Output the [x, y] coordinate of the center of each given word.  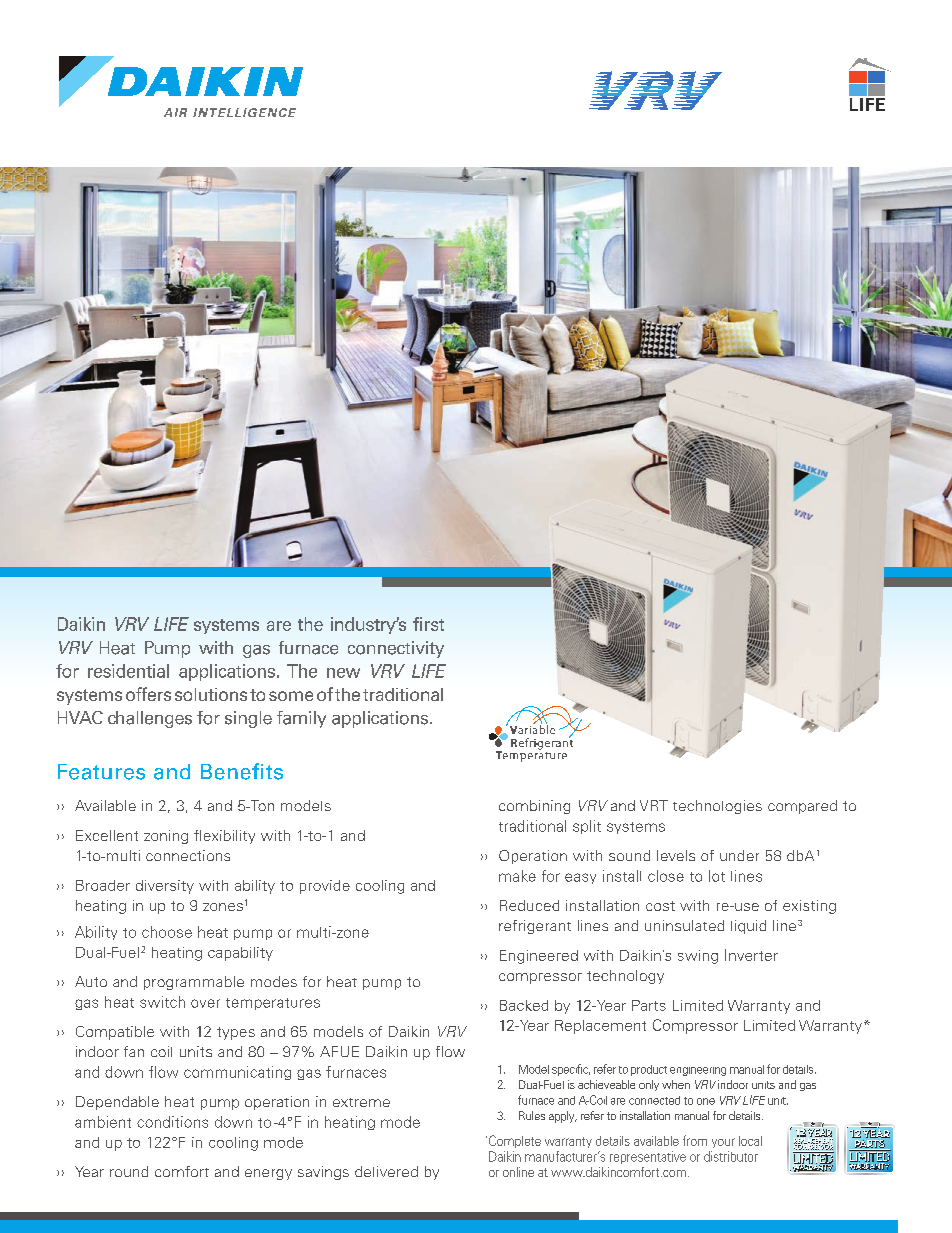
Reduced [529, 905]
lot [717, 876]
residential [128, 671]
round [129, 1171]
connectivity [396, 649]
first [428, 624]
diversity [165, 887]
